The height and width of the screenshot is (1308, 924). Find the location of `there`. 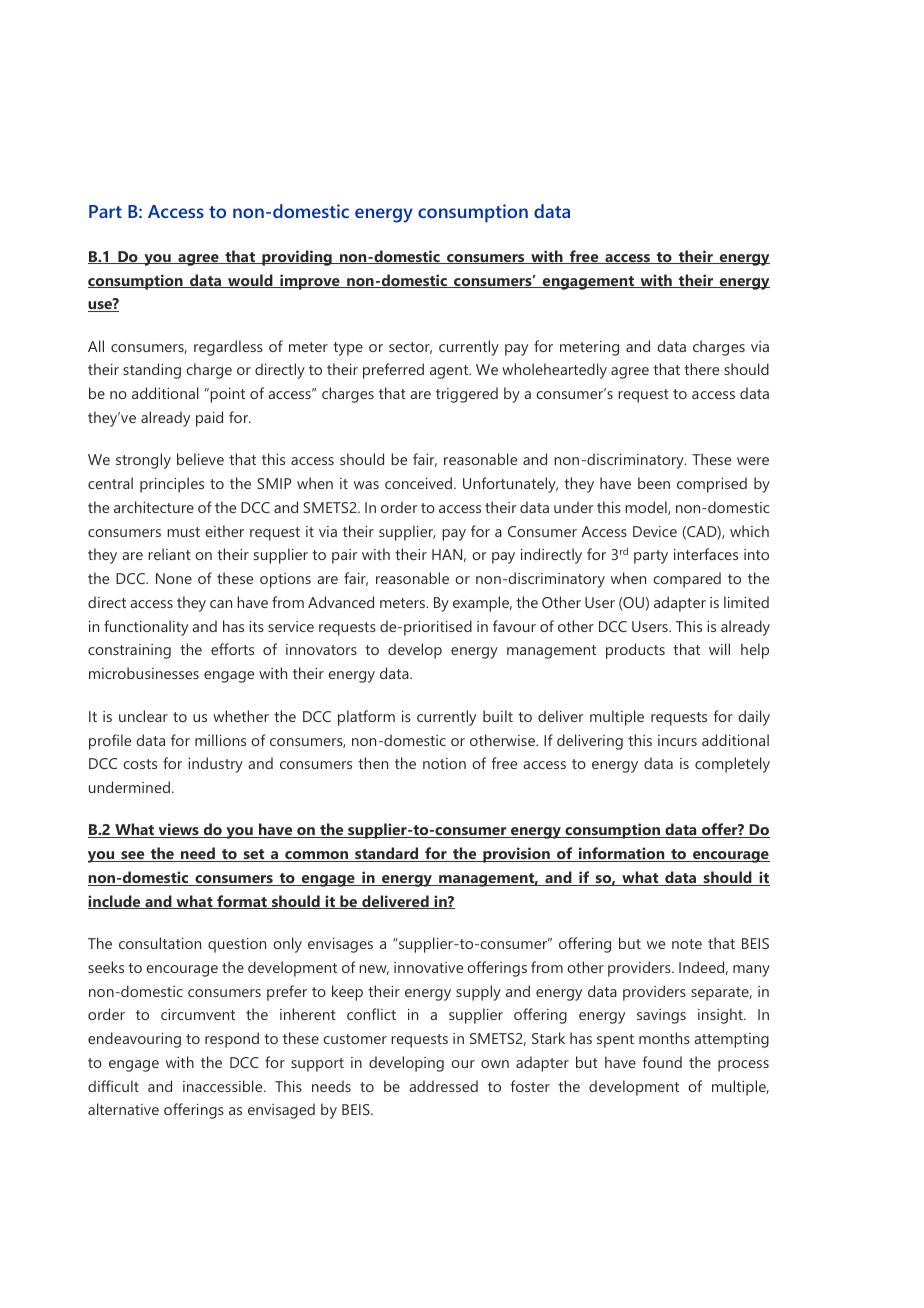

there is located at coordinates (701, 369).
